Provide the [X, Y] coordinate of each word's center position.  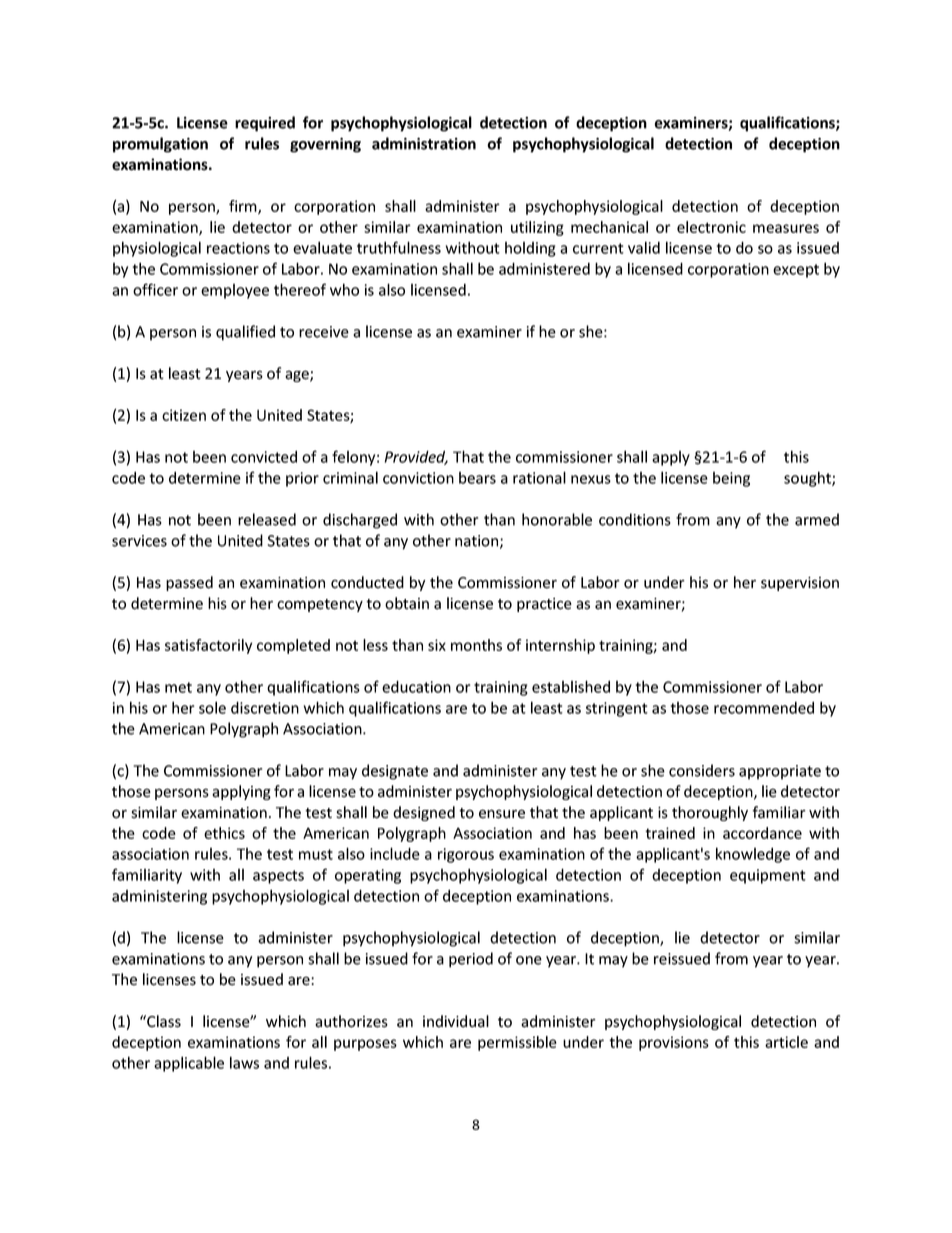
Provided [416, 457]
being [731, 479]
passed [189, 583]
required [265, 124]
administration [424, 143]
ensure [502, 814]
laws [244, 1062]
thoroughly [710, 813]
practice [544, 605]
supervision [800, 584]
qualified [245, 333]
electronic [711, 227]
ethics [224, 833]
